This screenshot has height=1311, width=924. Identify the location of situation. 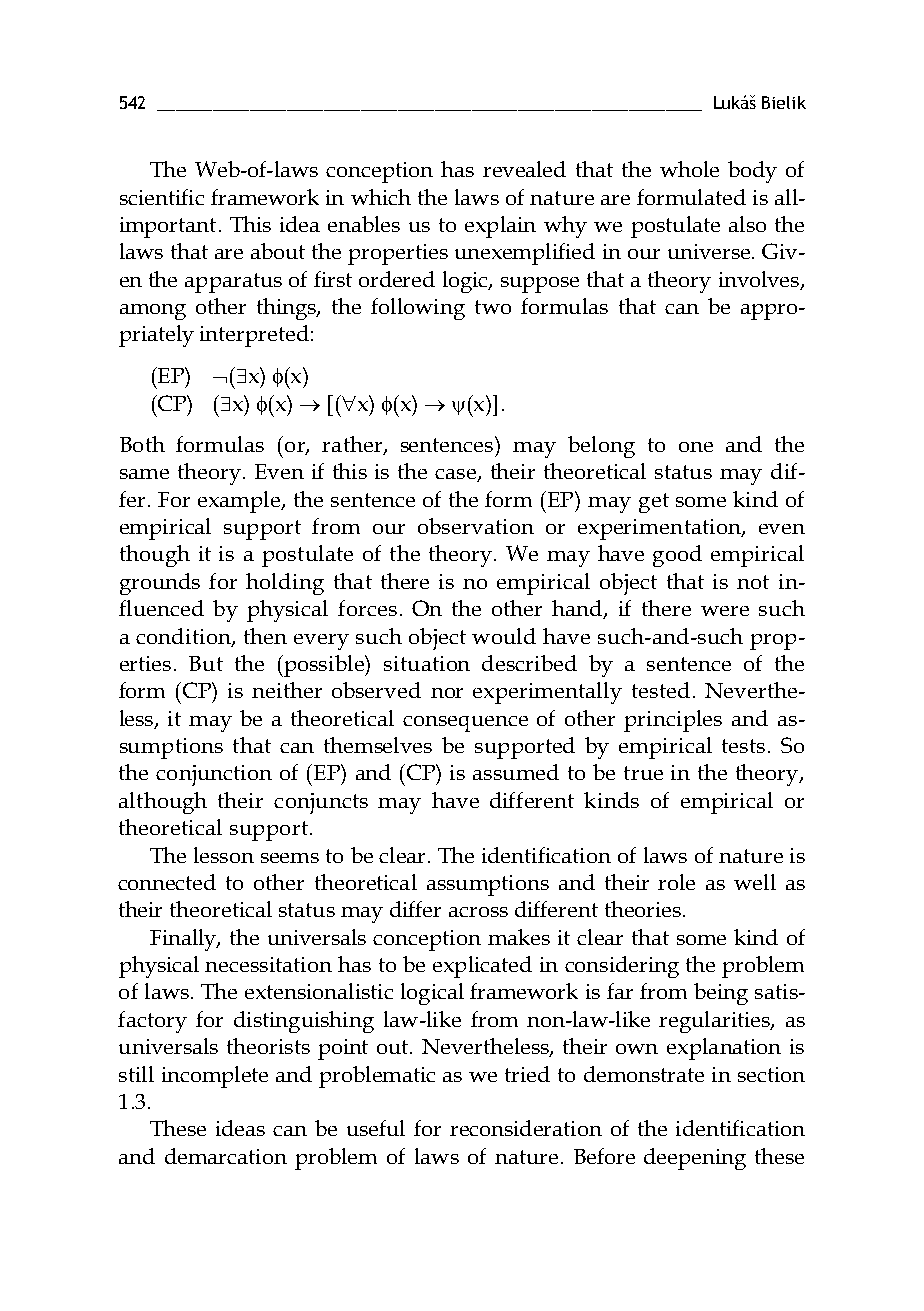
(427, 663).
